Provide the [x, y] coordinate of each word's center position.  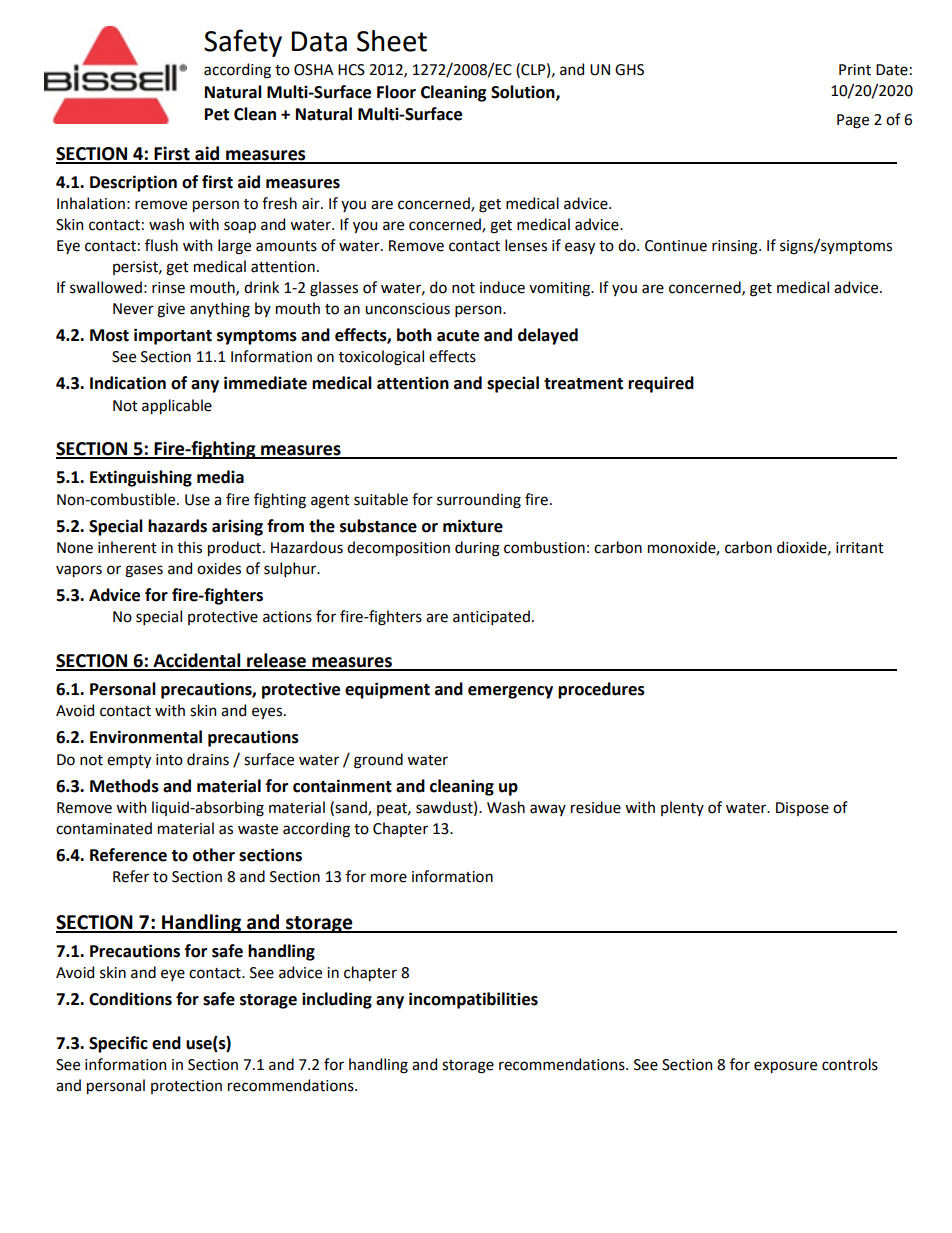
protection [186, 1087]
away [548, 810]
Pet [217, 114]
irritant [860, 548]
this [189, 547]
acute [458, 336]
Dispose [802, 809]
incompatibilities [473, 1000]
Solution [524, 92]
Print [855, 70]
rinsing [736, 247]
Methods [124, 786]
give [171, 310]
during [477, 549]
